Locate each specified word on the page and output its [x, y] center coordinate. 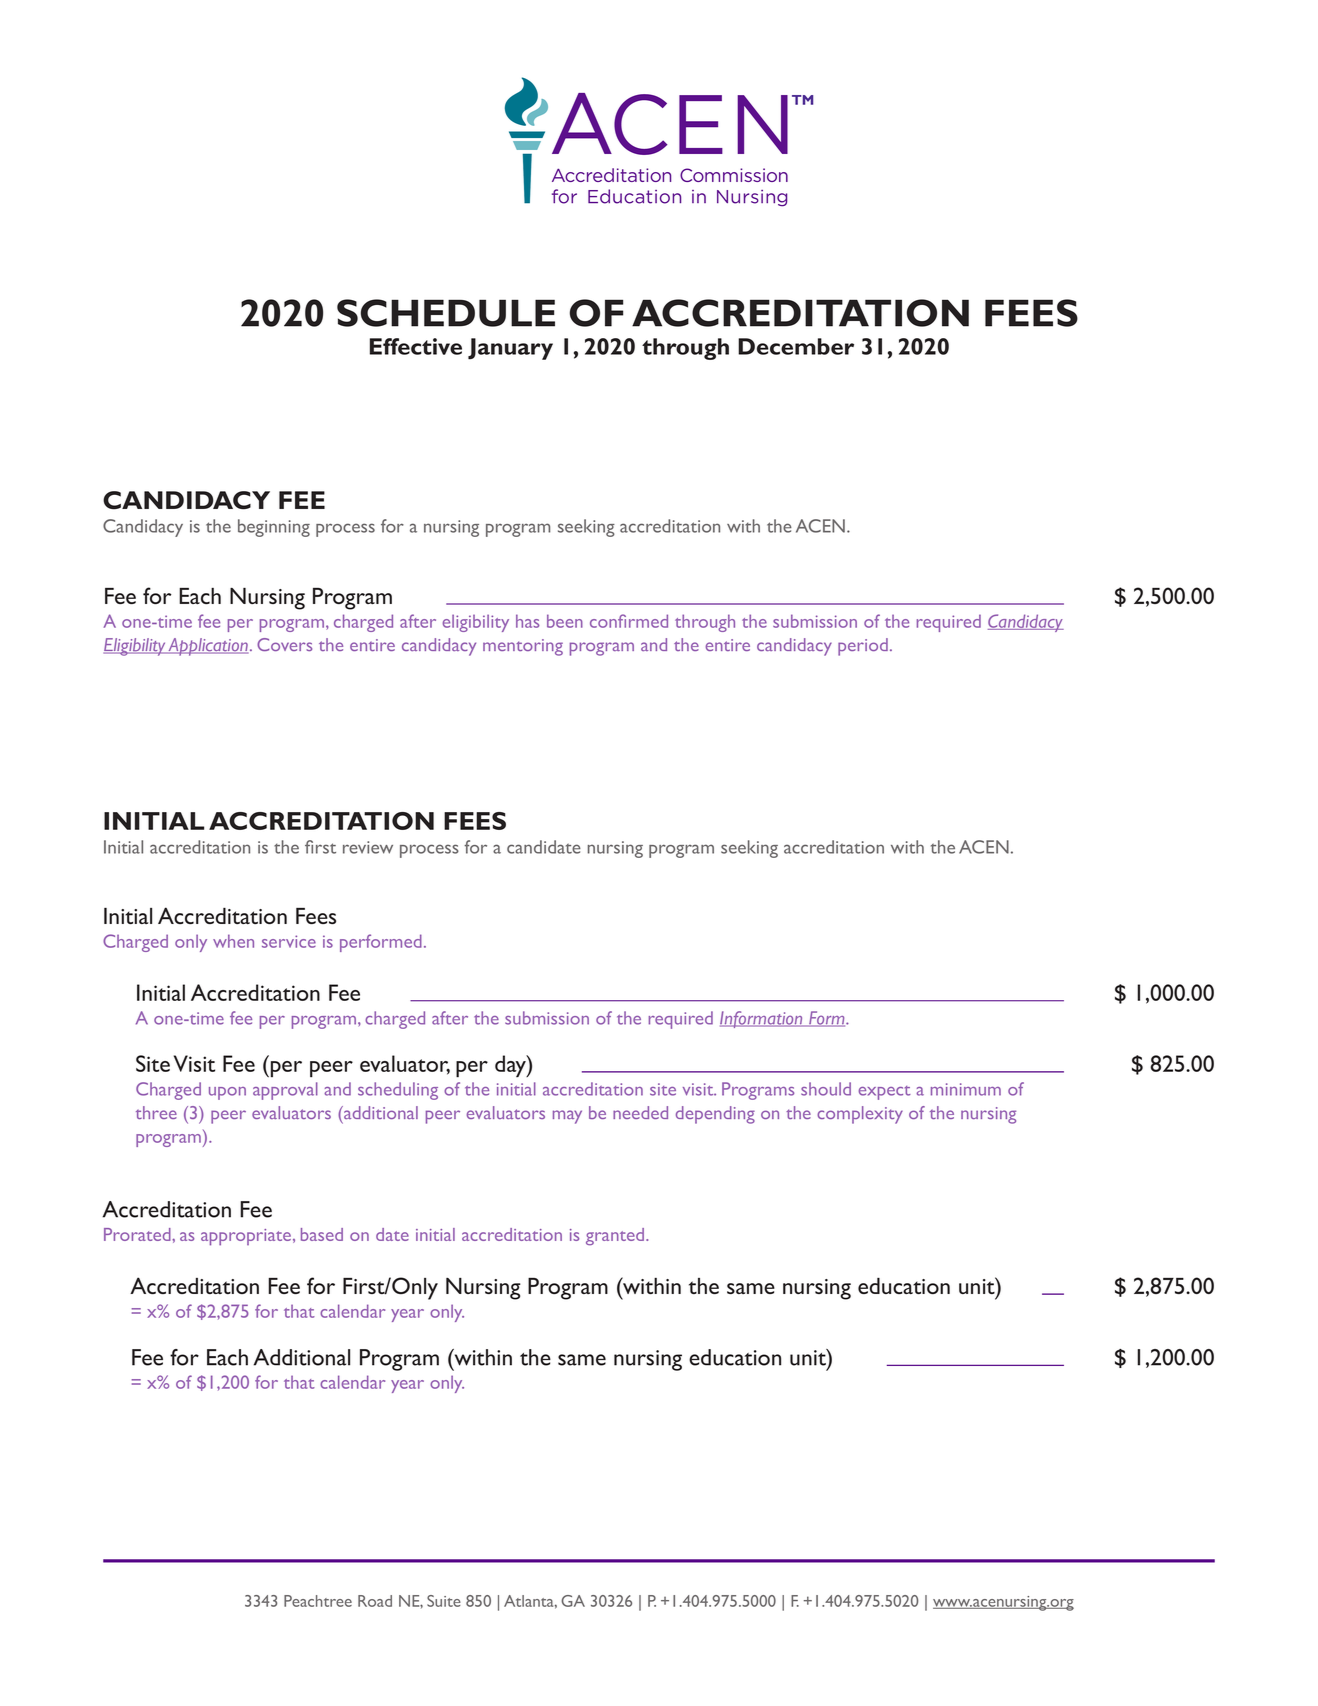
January [510, 349]
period [863, 647]
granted [616, 1237]
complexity [860, 1115]
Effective [416, 346]
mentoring [523, 647]
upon [227, 1093]
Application [207, 647]
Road [375, 1601]
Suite [444, 1601]
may [567, 1117]
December [796, 346]
